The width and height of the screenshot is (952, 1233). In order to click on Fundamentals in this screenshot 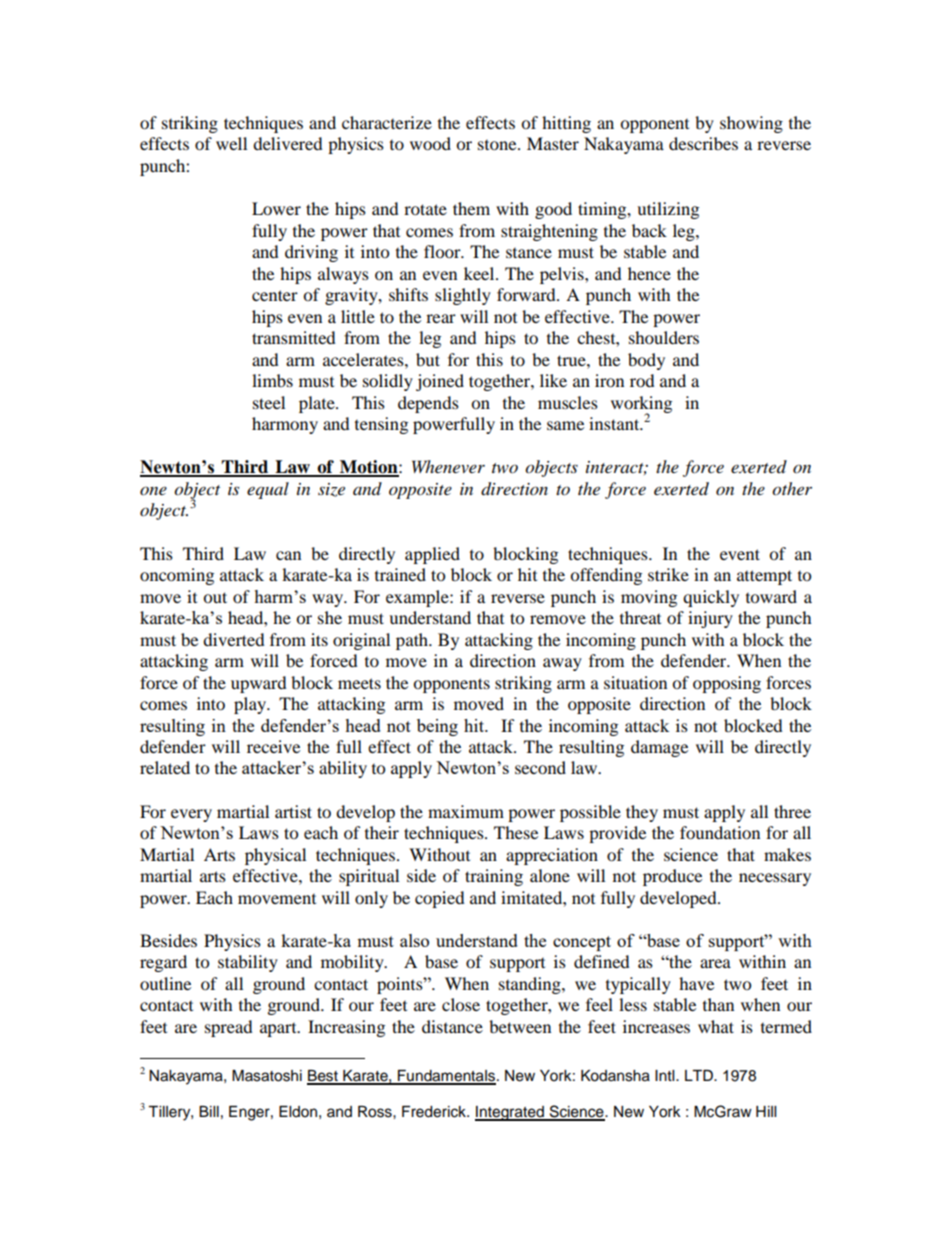, I will do `click(446, 1077)`.
